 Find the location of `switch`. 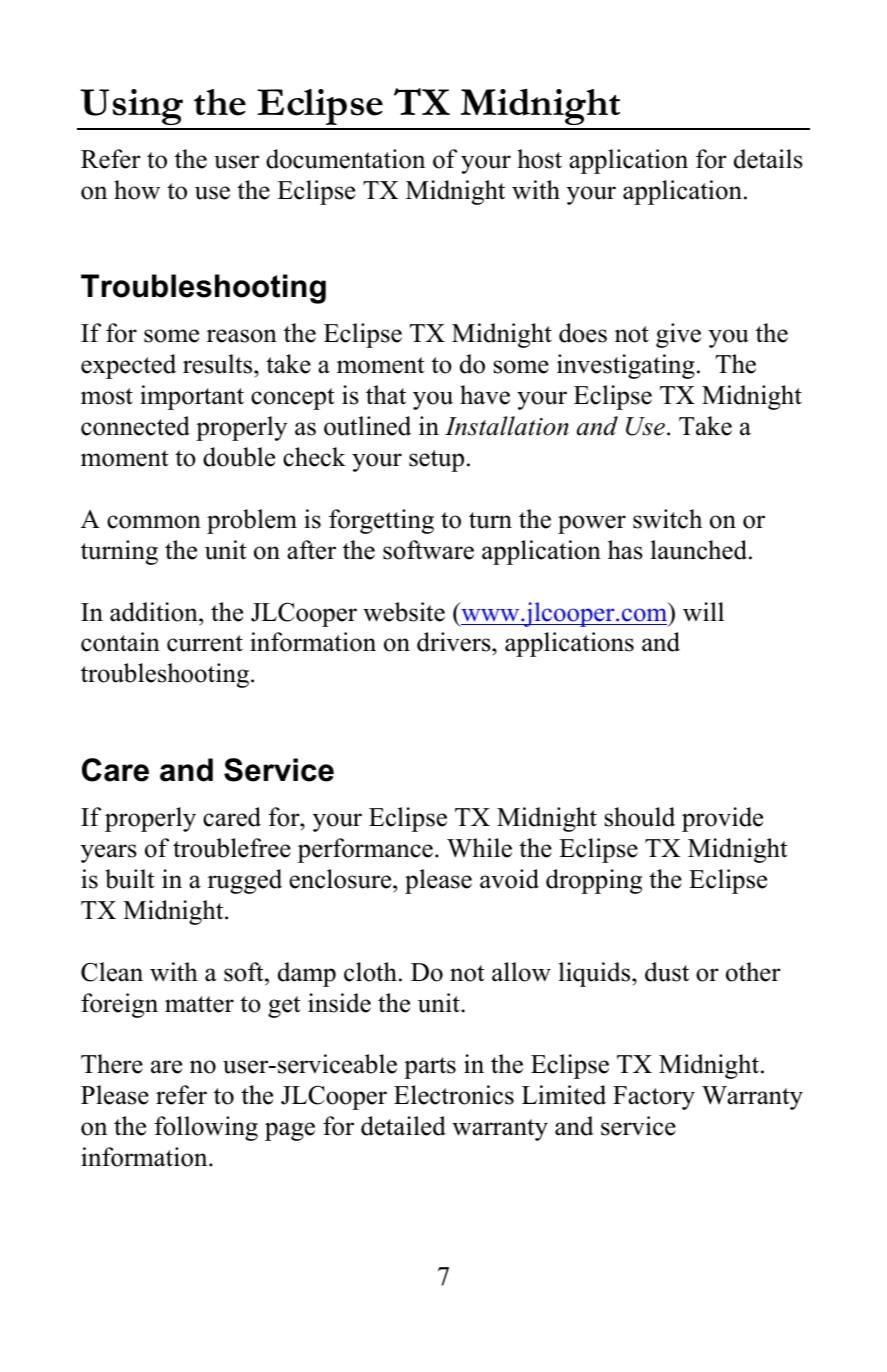

switch is located at coordinates (667, 519).
